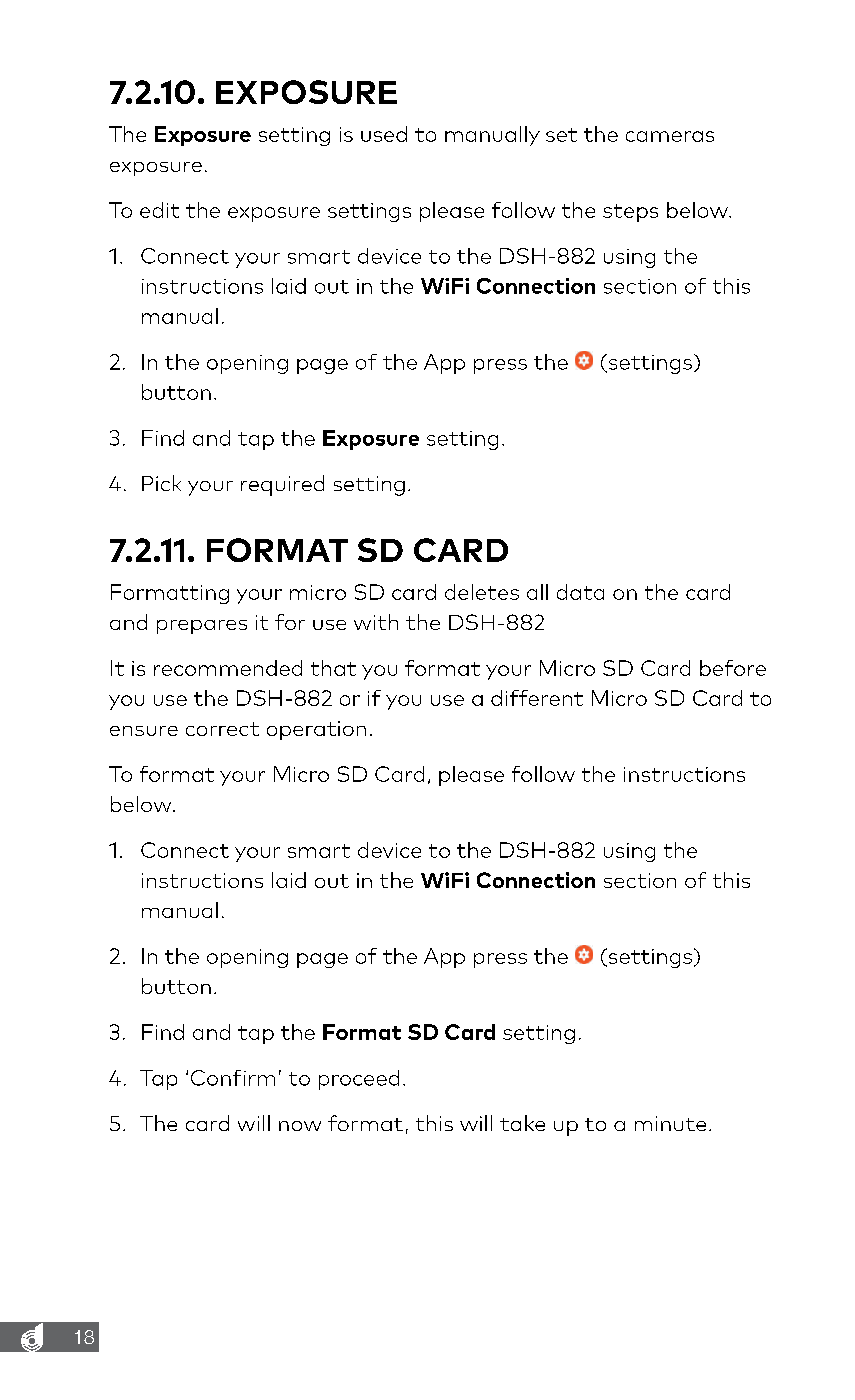 This document has width=855, height=1400. I want to click on prepares, so click(202, 627).
